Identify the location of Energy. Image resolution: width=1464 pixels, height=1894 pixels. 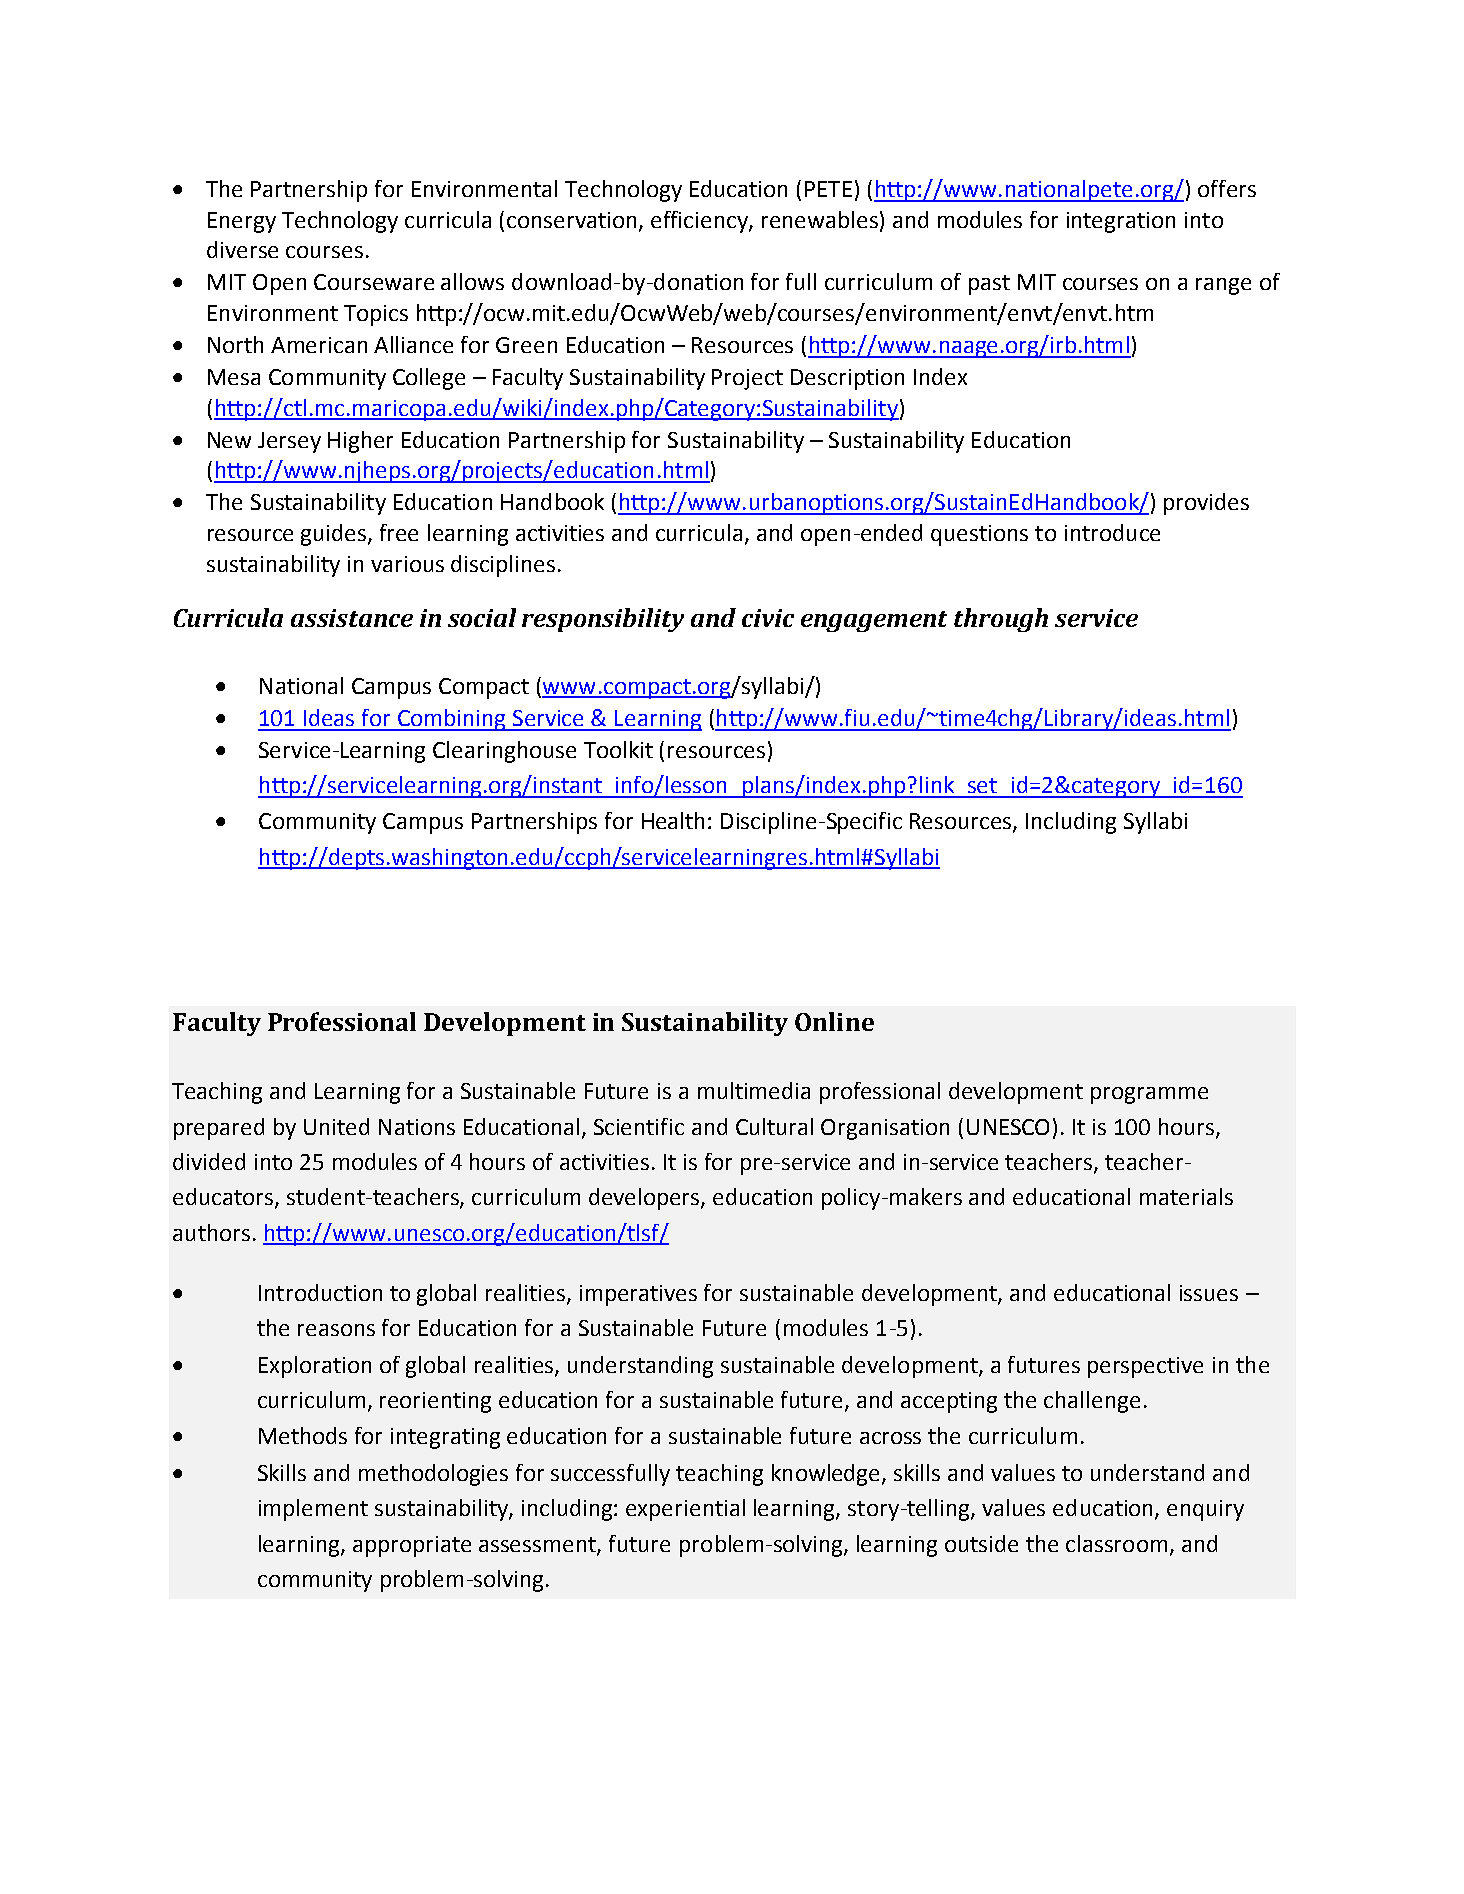
(242, 222).
